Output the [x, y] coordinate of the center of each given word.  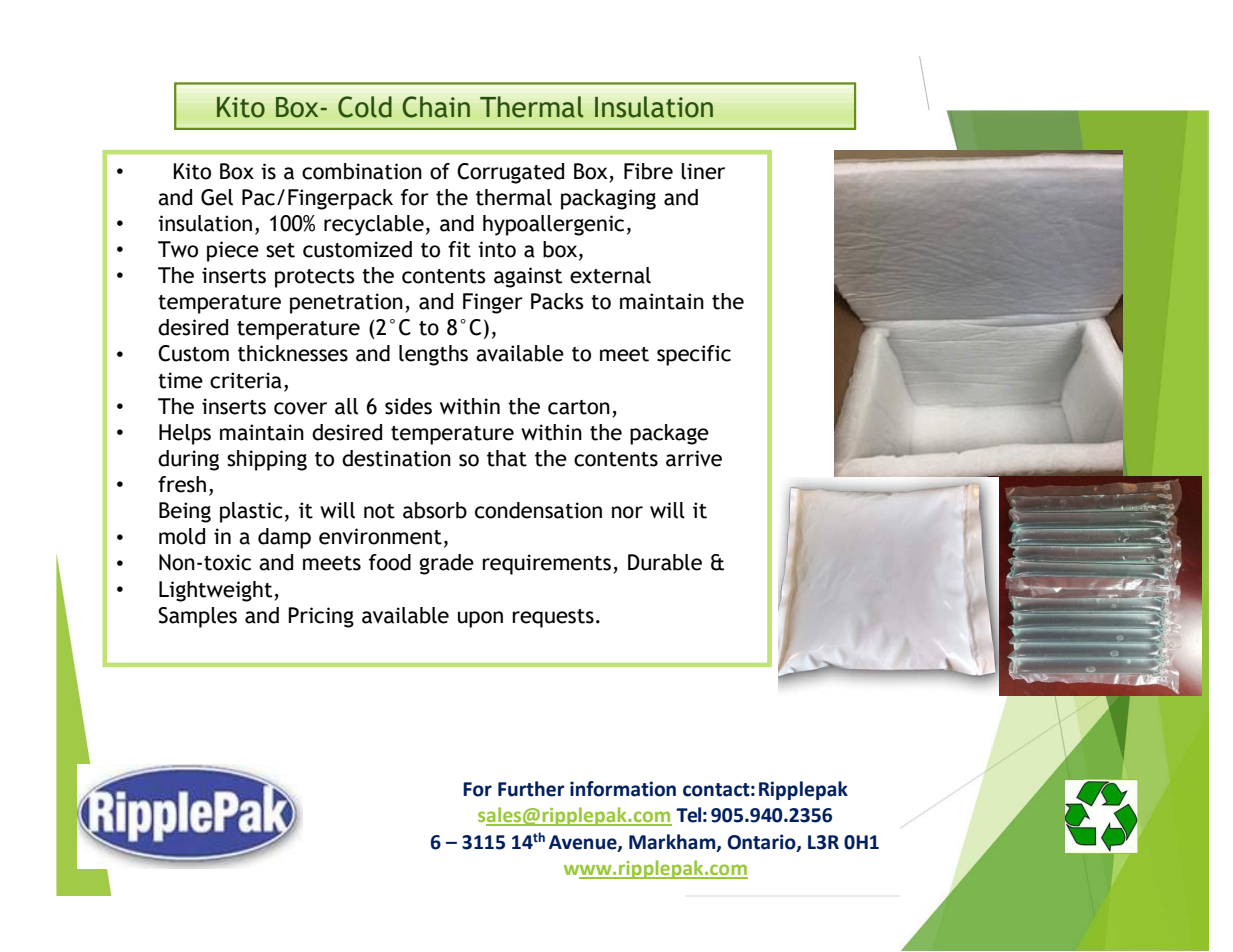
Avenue [584, 843]
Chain [436, 107]
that [507, 458]
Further [531, 789]
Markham [673, 842]
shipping [267, 460]
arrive [694, 458]
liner [703, 171]
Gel [217, 197]
